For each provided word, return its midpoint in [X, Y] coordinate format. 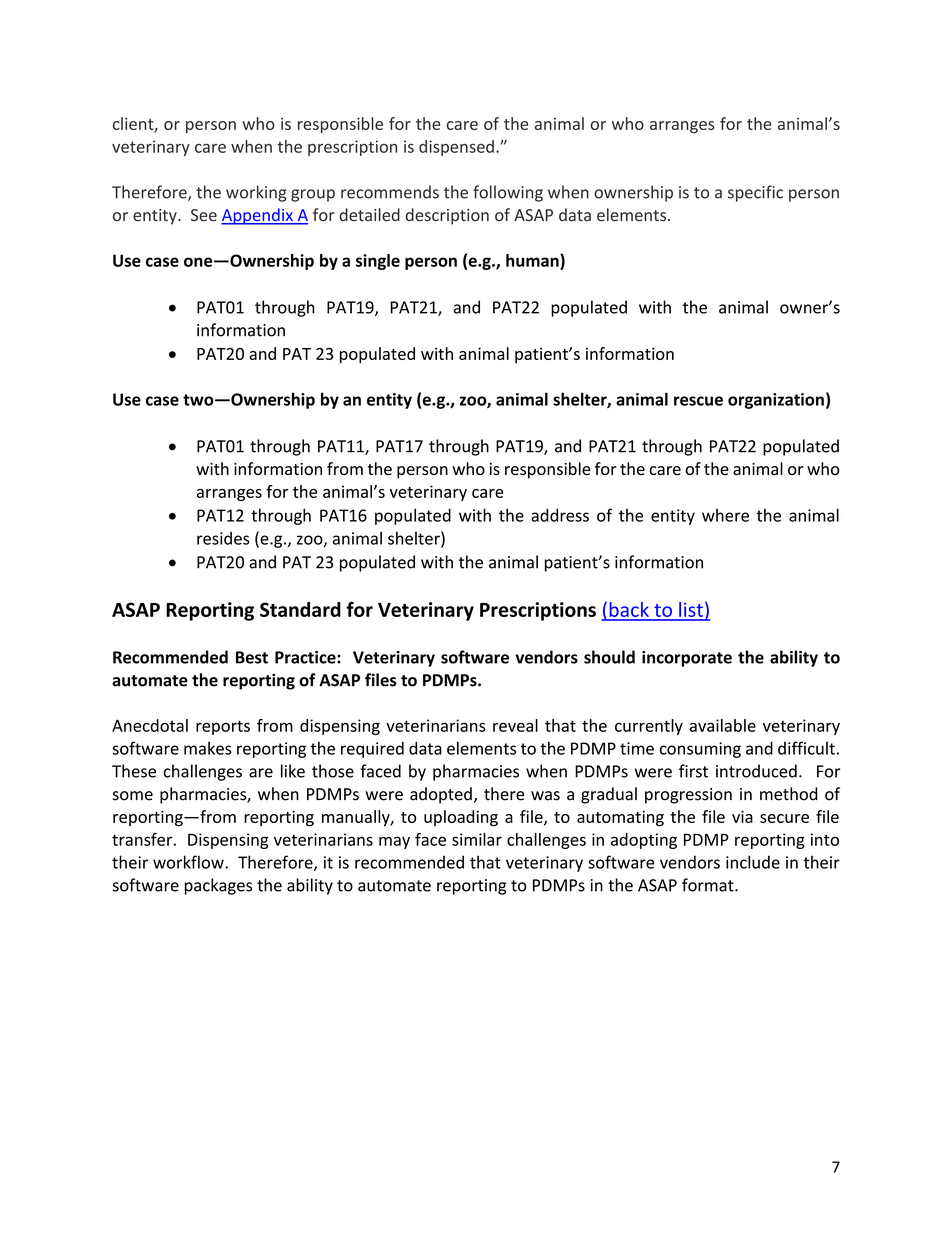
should [609, 657]
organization [776, 401]
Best [252, 657]
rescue [698, 401]
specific [755, 193]
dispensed [456, 148]
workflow [189, 862]
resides [223, 538]
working [256, 193]
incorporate [687, 659]
